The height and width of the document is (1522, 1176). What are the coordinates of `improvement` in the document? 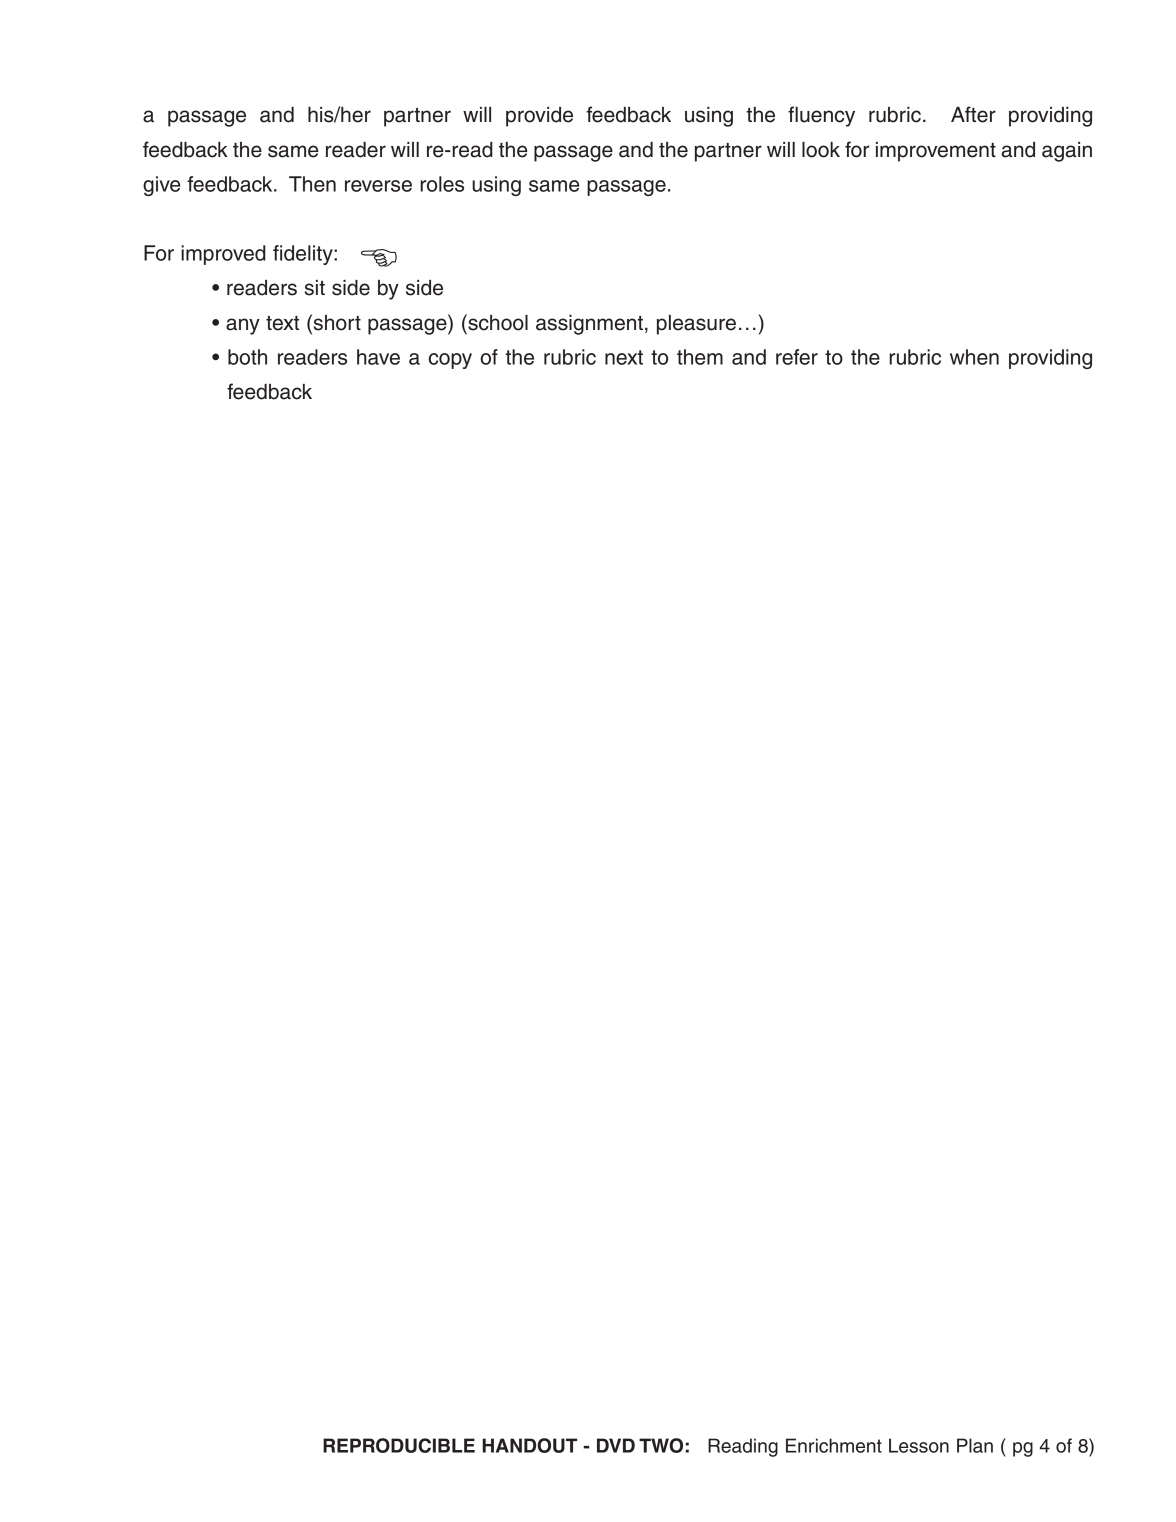 It's located at (936, 152).
